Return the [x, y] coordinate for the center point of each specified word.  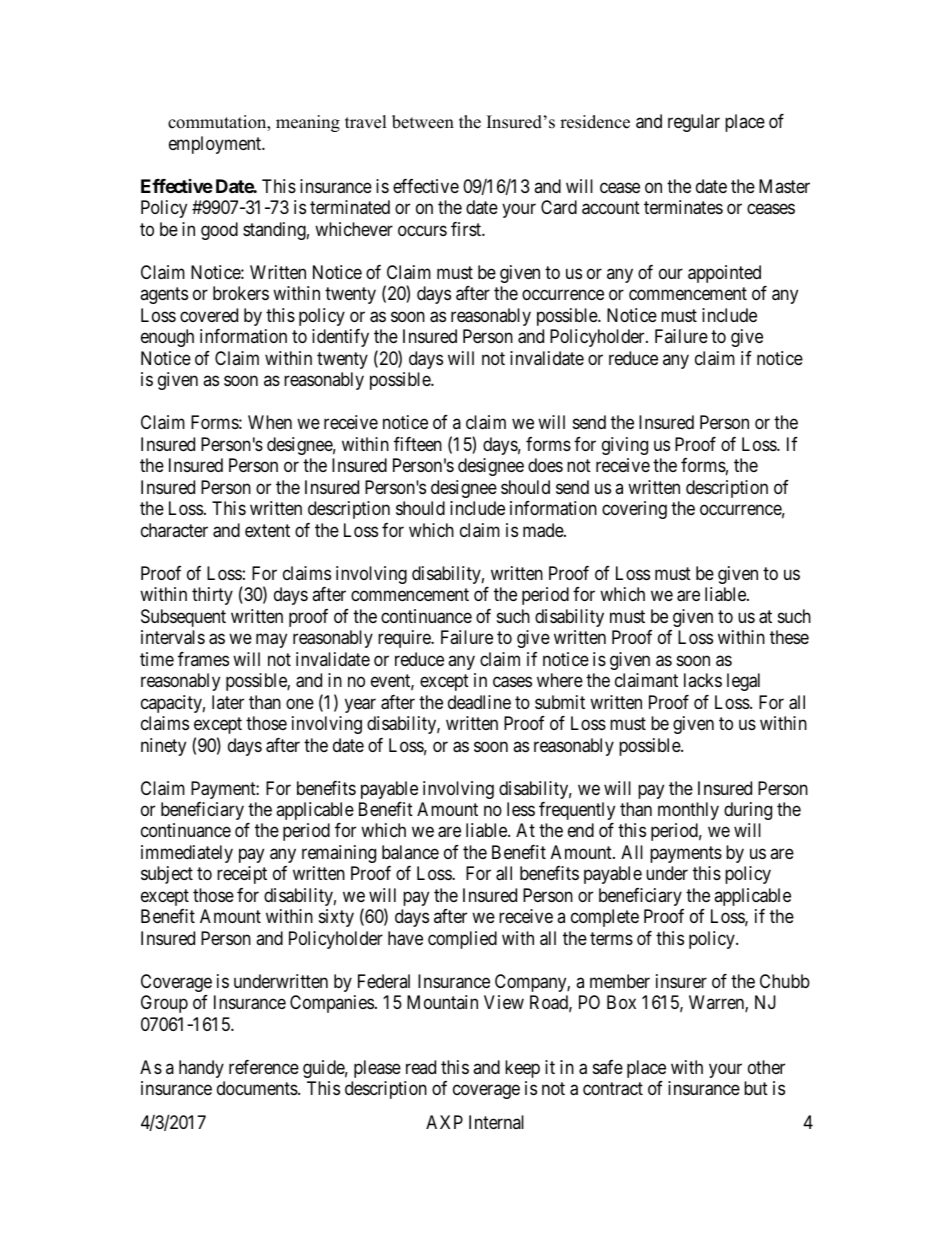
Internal [496, 1122]
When [270, 422]
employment [216, 145]
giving [625, 446]
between [423, 122]
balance [410, 852]
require [405, 639]
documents [258, 1088]
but [756, 1088]
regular [694, 123]
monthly [688, 811]
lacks [703, 680]
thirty [212, 596]
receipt [242, 875]
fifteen [418, 444]
